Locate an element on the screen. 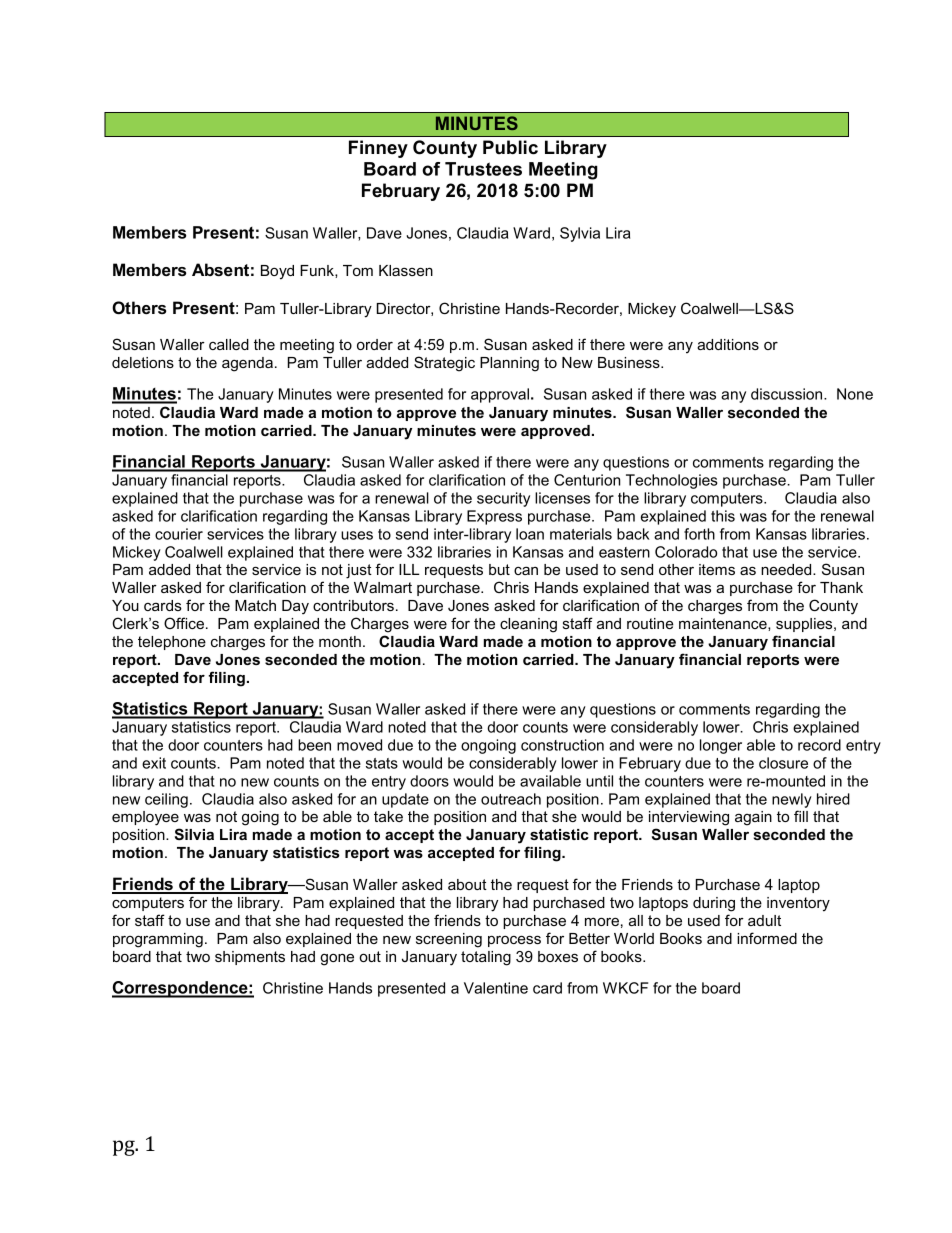  can is located at coordinates (526, 570).
